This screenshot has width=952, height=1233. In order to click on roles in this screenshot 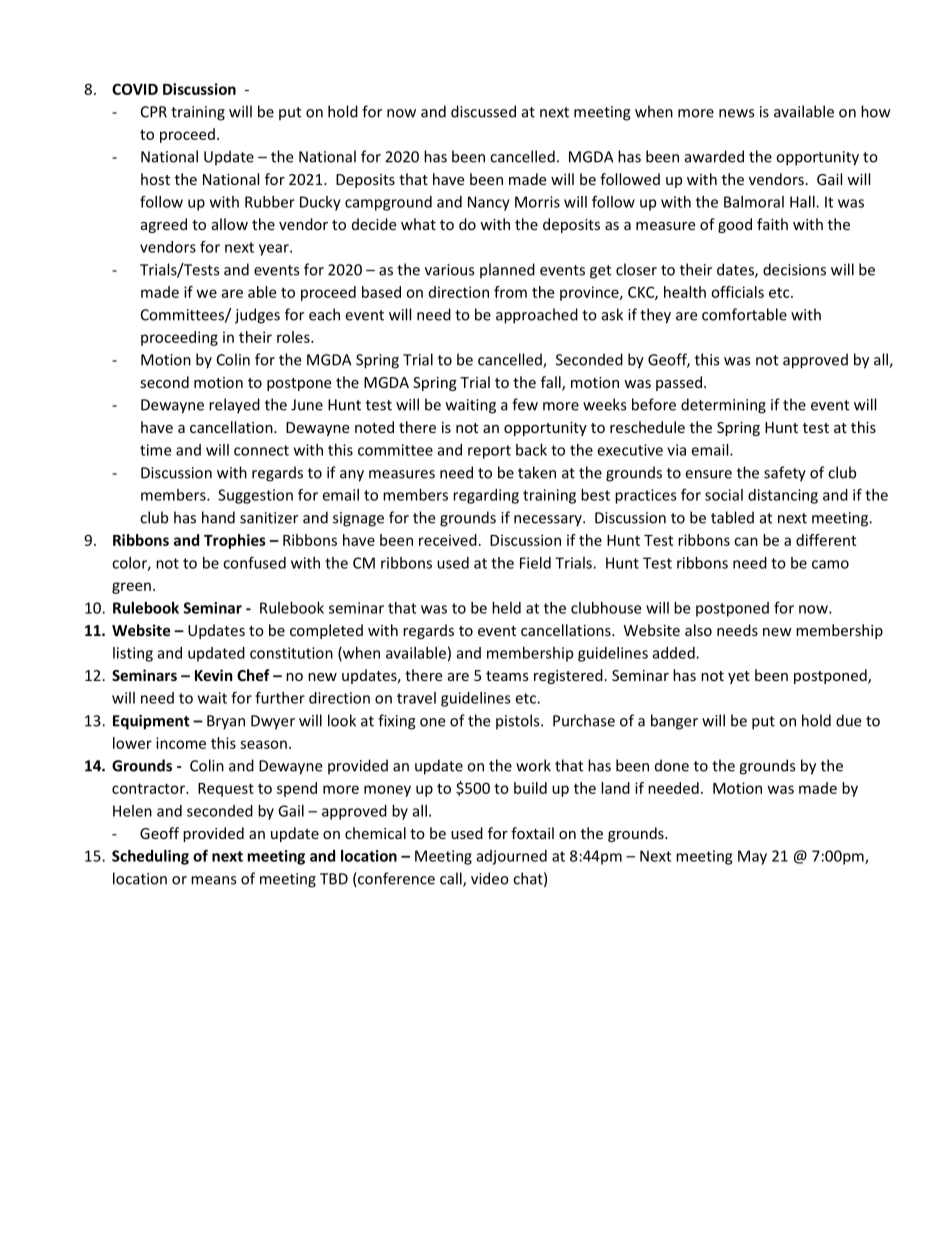, I will do `click(294, 337)`.
